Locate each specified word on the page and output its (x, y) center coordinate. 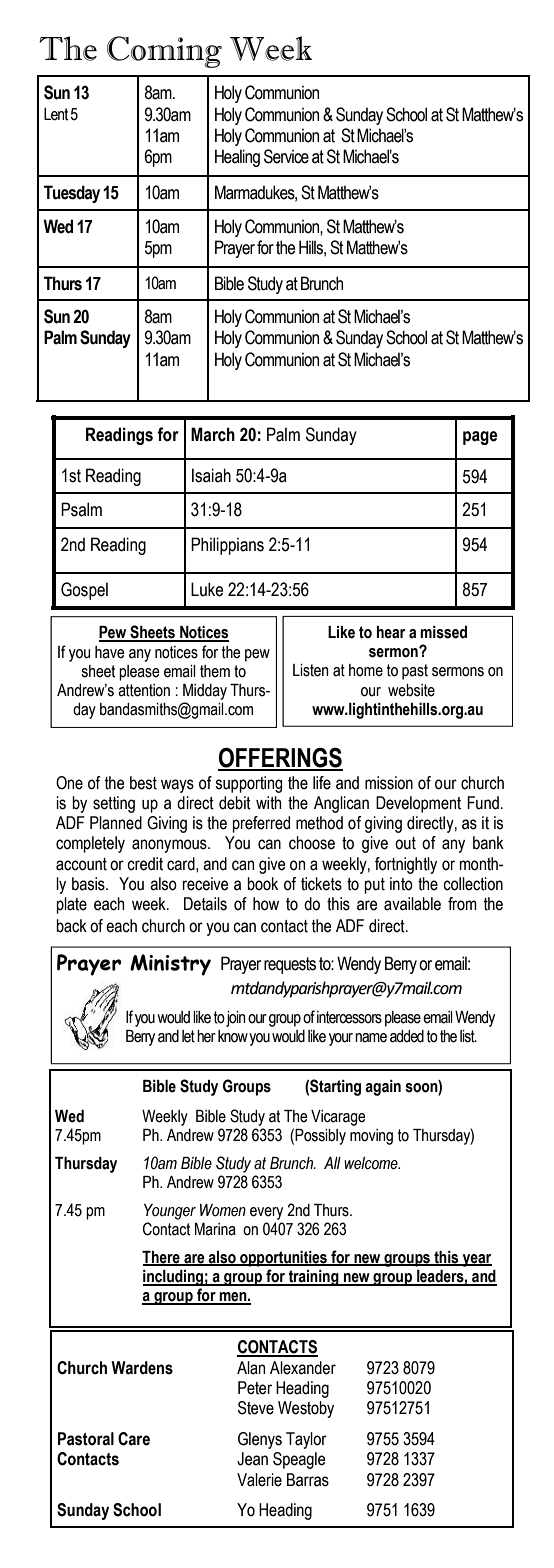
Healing (237, 158)
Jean (252, 1459)
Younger (170, 1212)
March (213, 434)
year (476, 1260)
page (480, 438)
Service (286, 156)
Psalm (81, 509)
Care (134, 1439)
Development (418, 804)
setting (114, 804)
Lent (56, 114)
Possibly (320, 1137)
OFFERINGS (280, 759)
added (407, 1036)
